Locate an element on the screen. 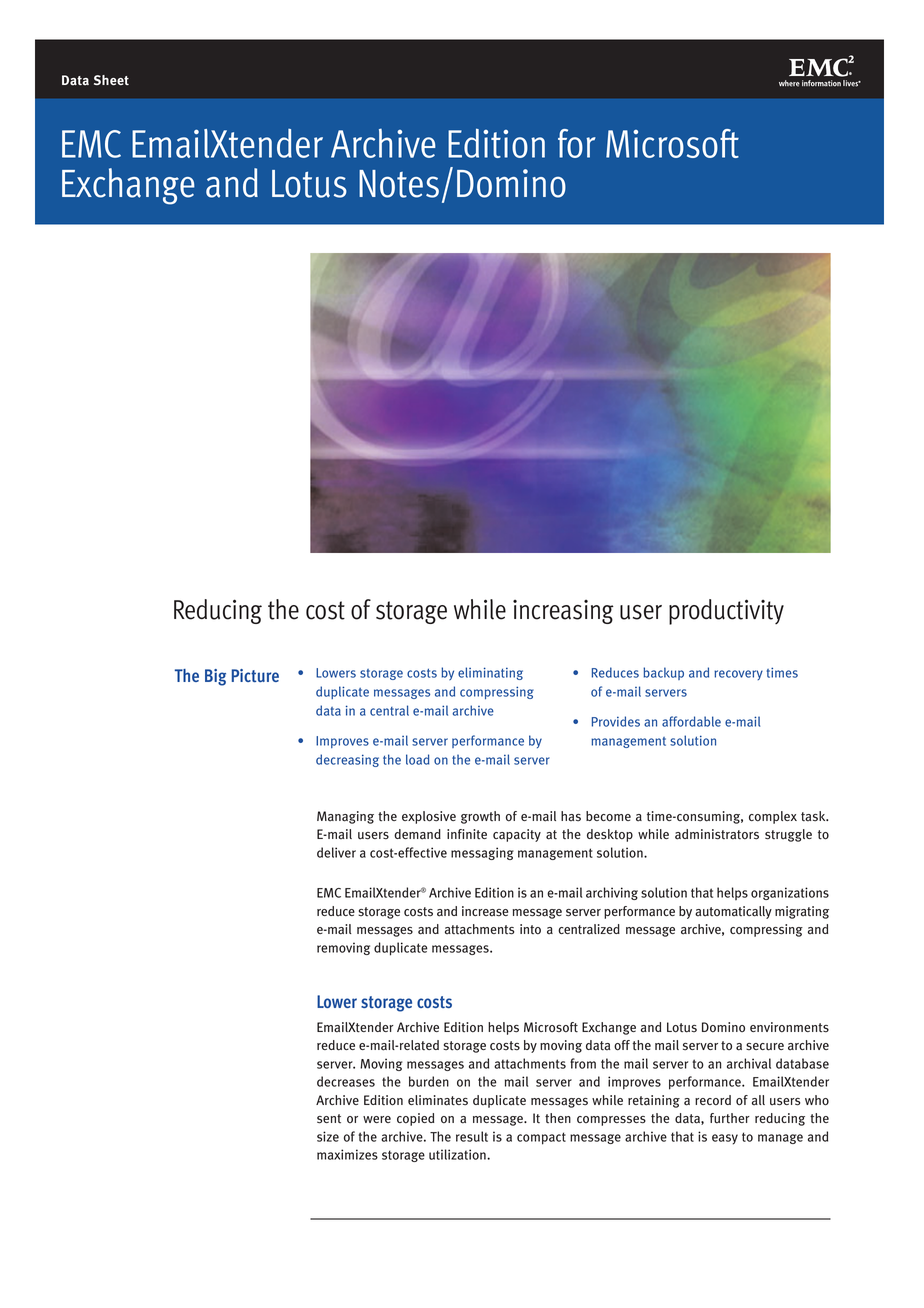  backup is located at coordinates (663, 673).
